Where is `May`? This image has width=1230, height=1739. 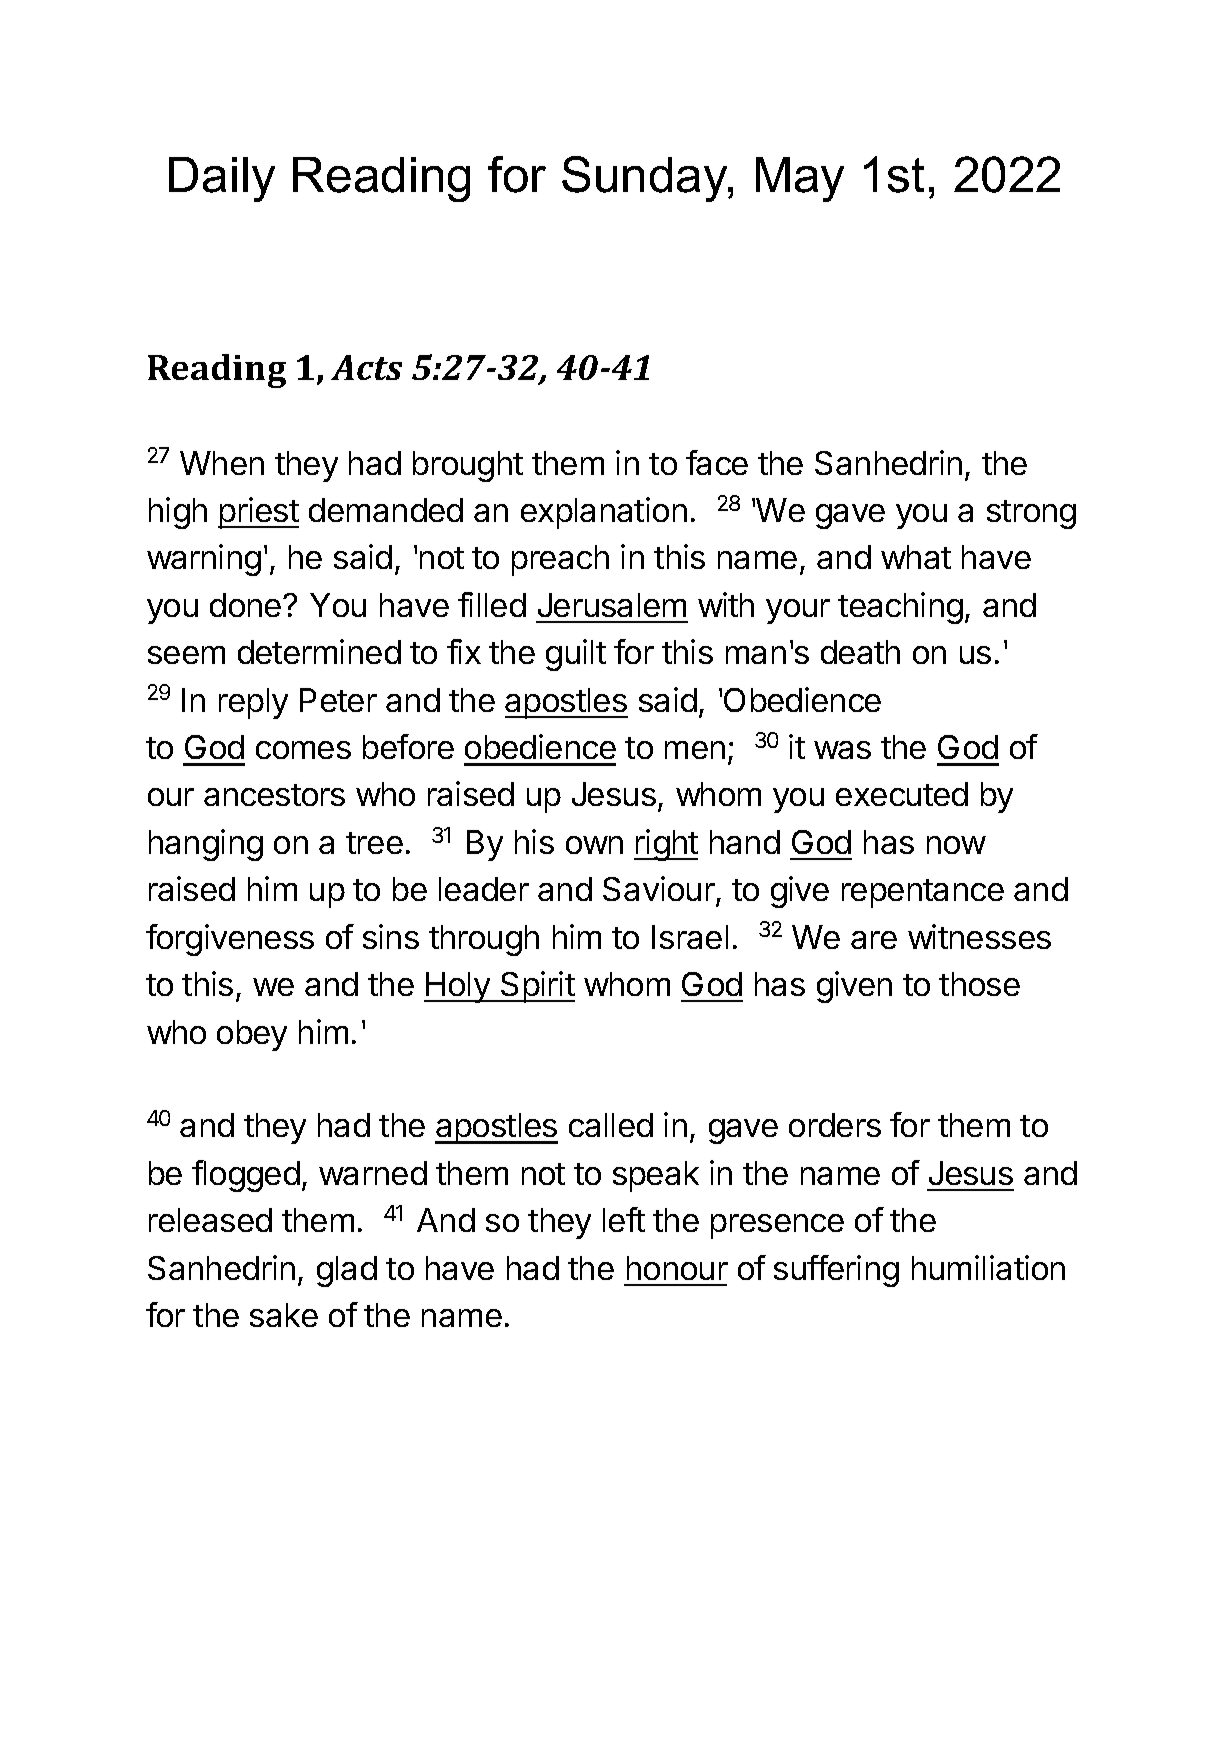 May is located at coordinates (800, 179).
